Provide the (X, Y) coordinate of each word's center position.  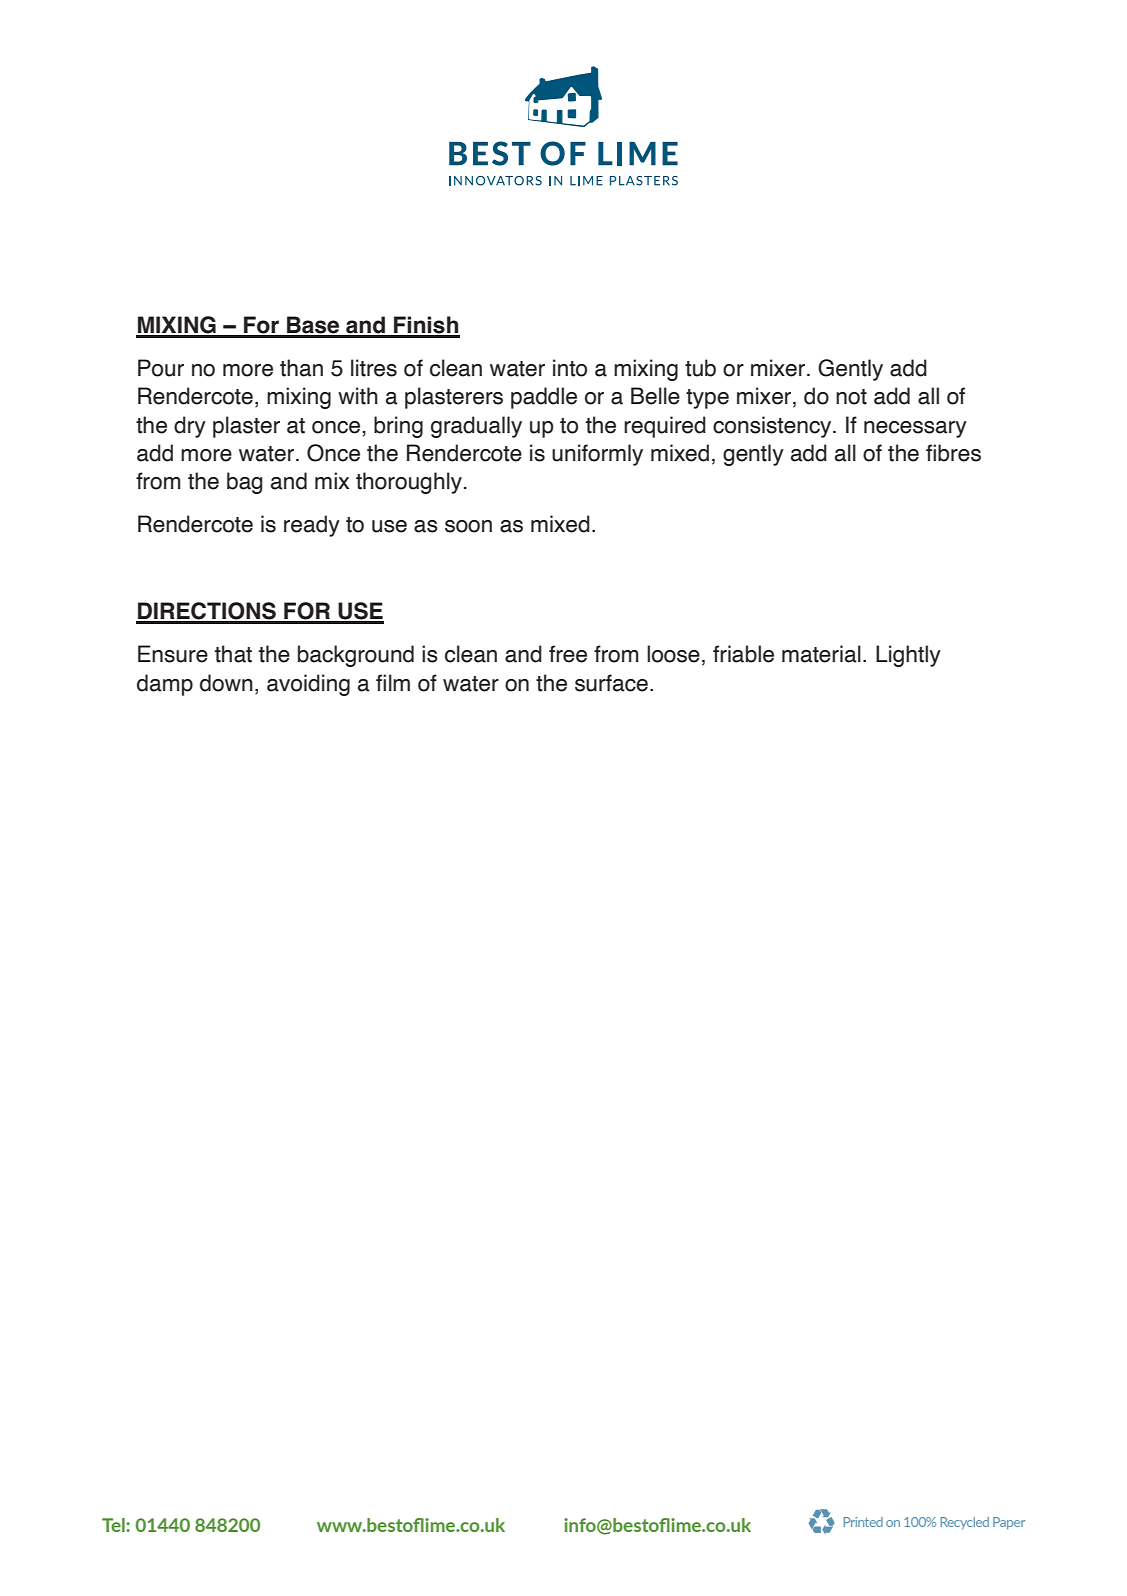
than (301, 368)
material (821, 654)
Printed (863, 1522)
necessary (915, 429)
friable (743, 654)
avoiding (308, 685)
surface (611, 683)
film (393, 682)
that (233, 654)
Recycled (964, 1523)
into (570, 368)
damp (165, 685)
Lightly (908, 656)
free (568, 654)
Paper (1009, 1523)
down (226, 683)
